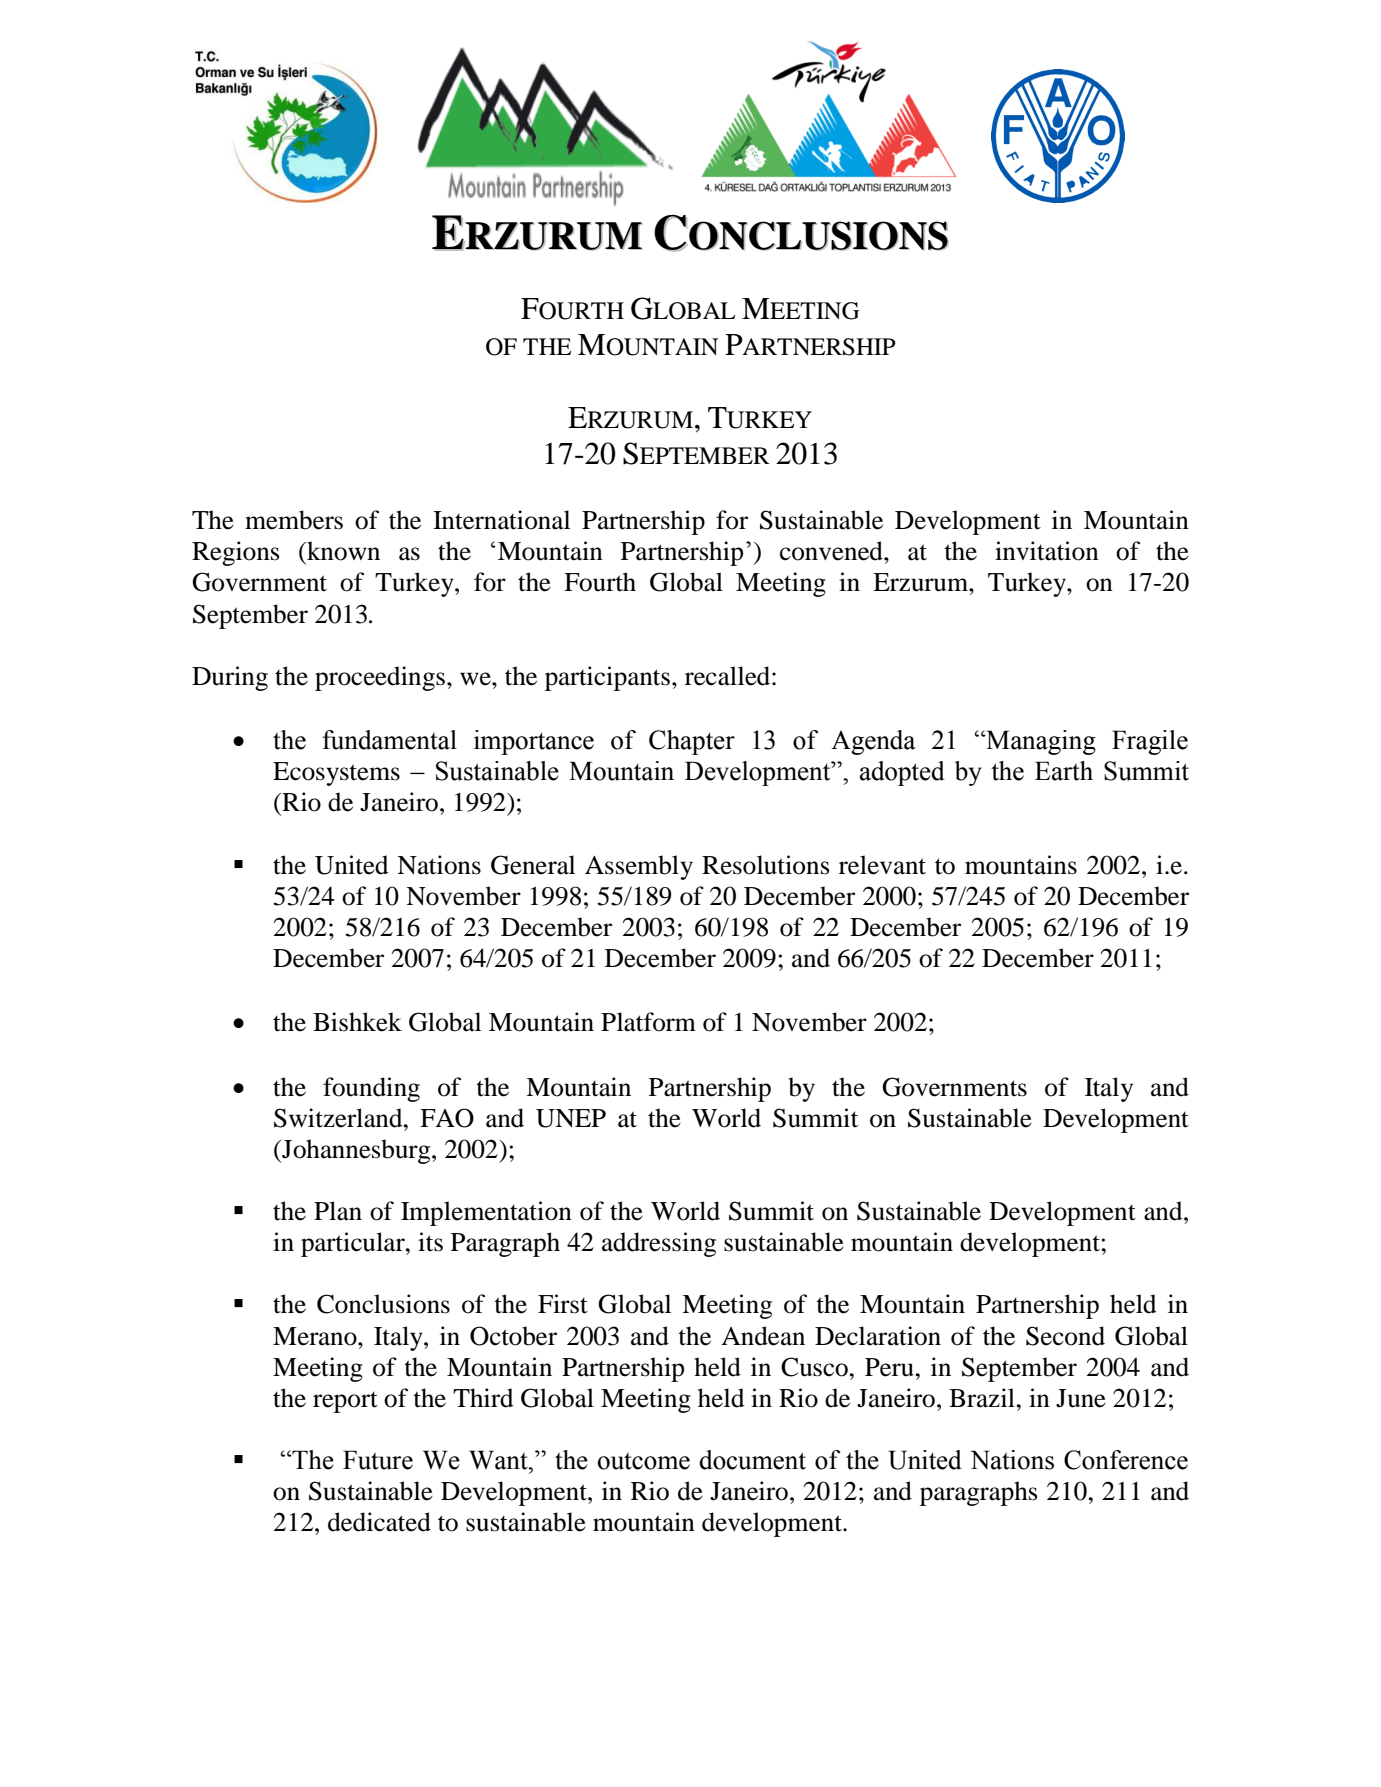 The width and height of the screenshot is (1381, 1787). Describe the element at coordinates (882, 865) in the screenshot. I see `relevant` at that location.
